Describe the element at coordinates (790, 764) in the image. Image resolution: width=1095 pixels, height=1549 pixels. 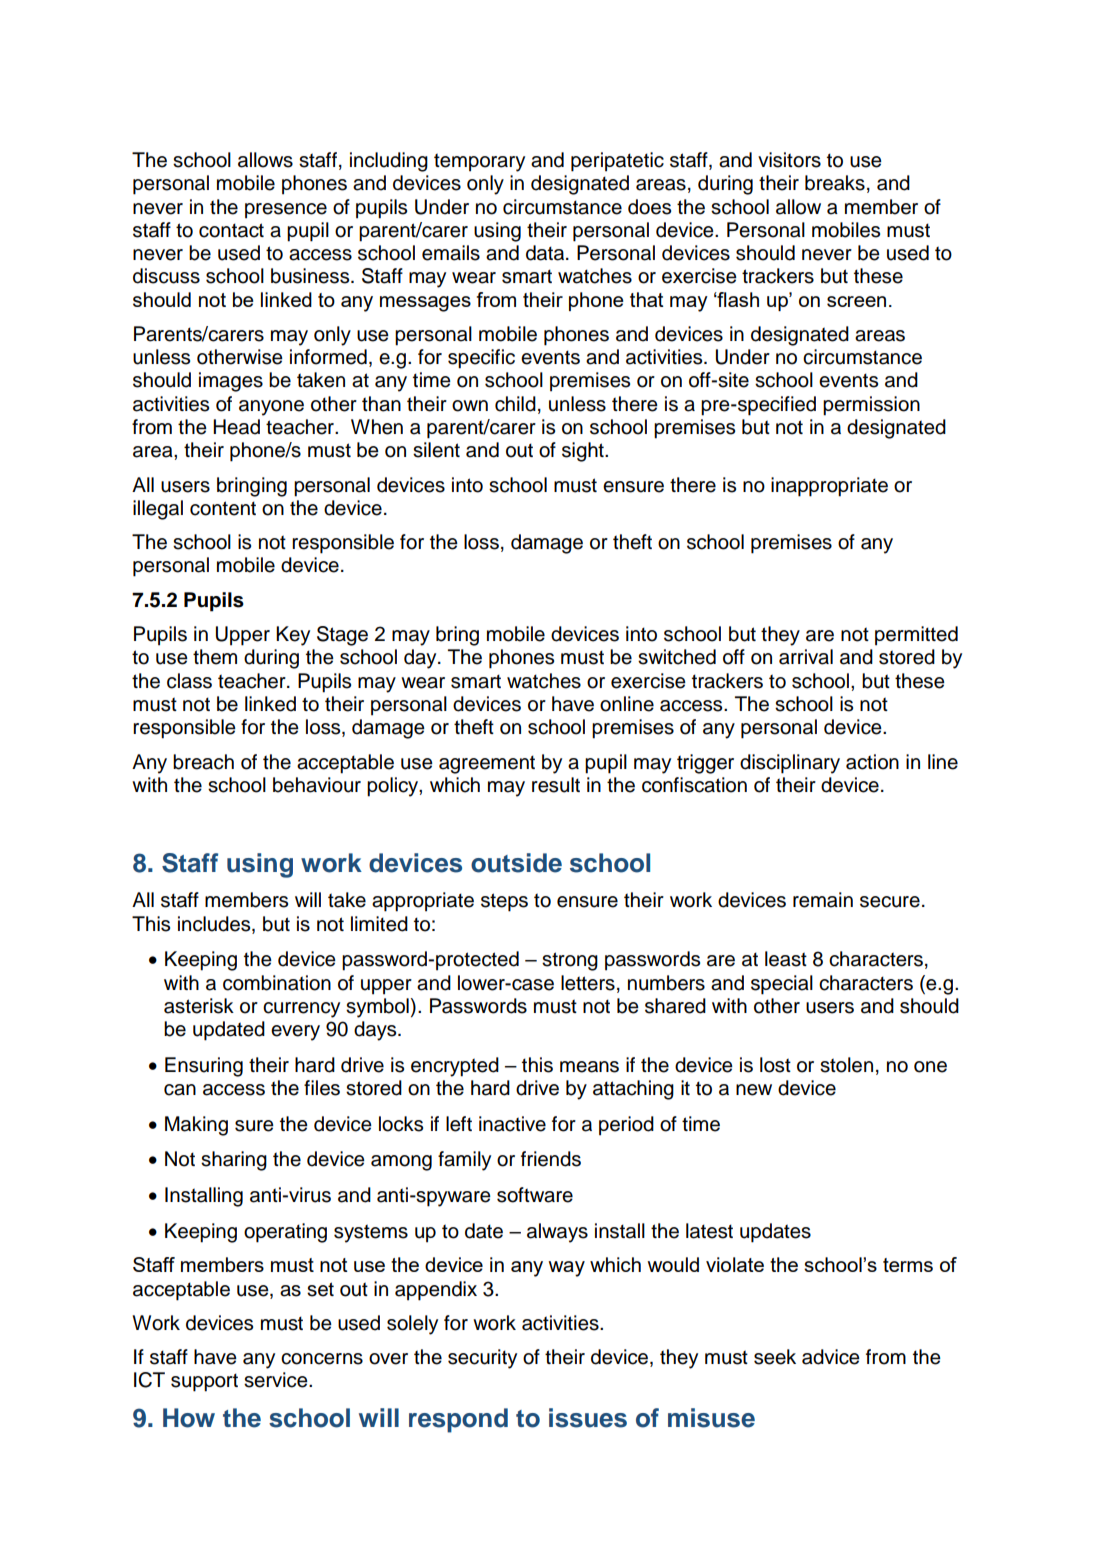
I see `disciplinary` at that location.
